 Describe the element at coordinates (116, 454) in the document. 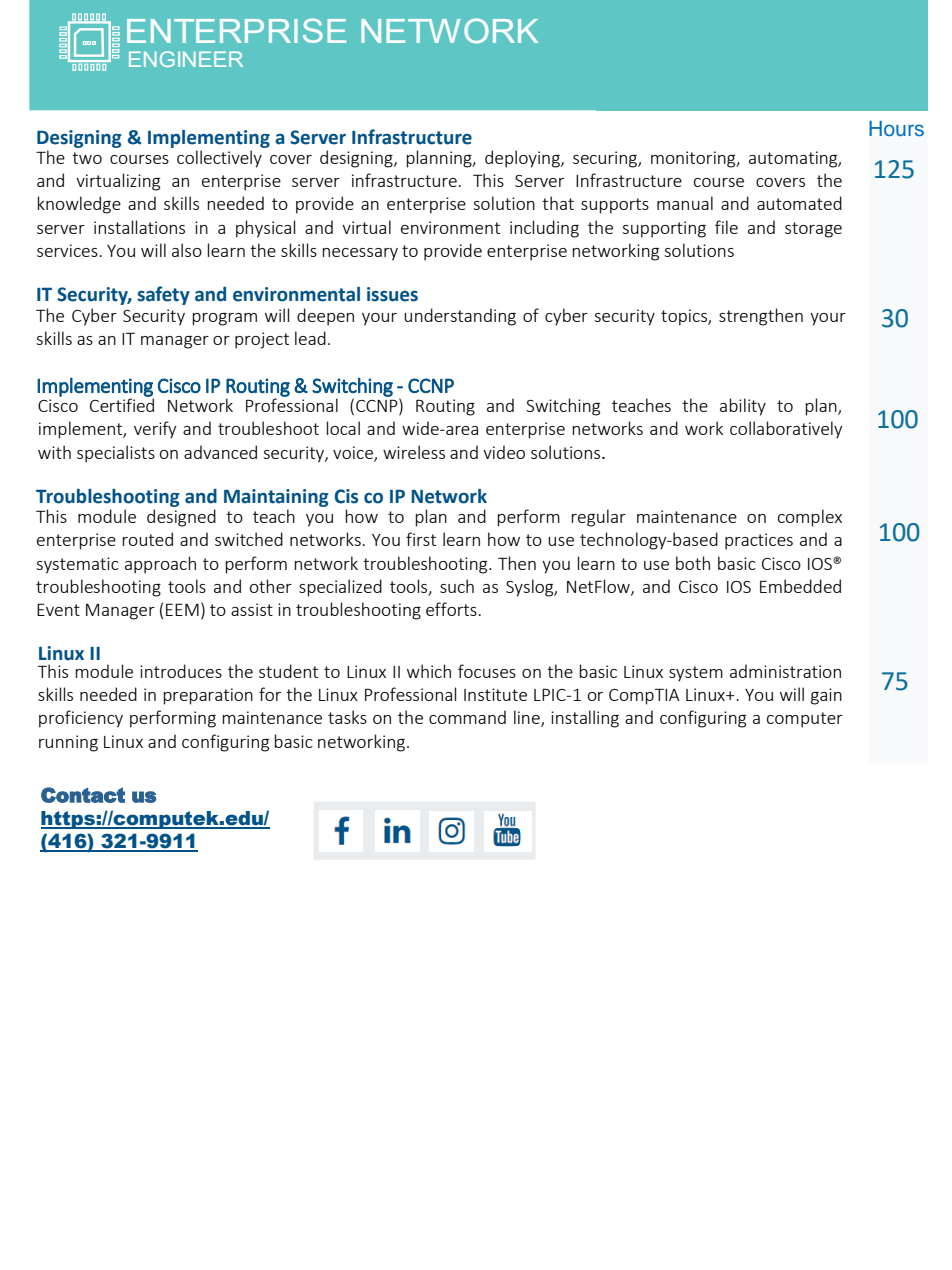

I see `specialists` at that location.
